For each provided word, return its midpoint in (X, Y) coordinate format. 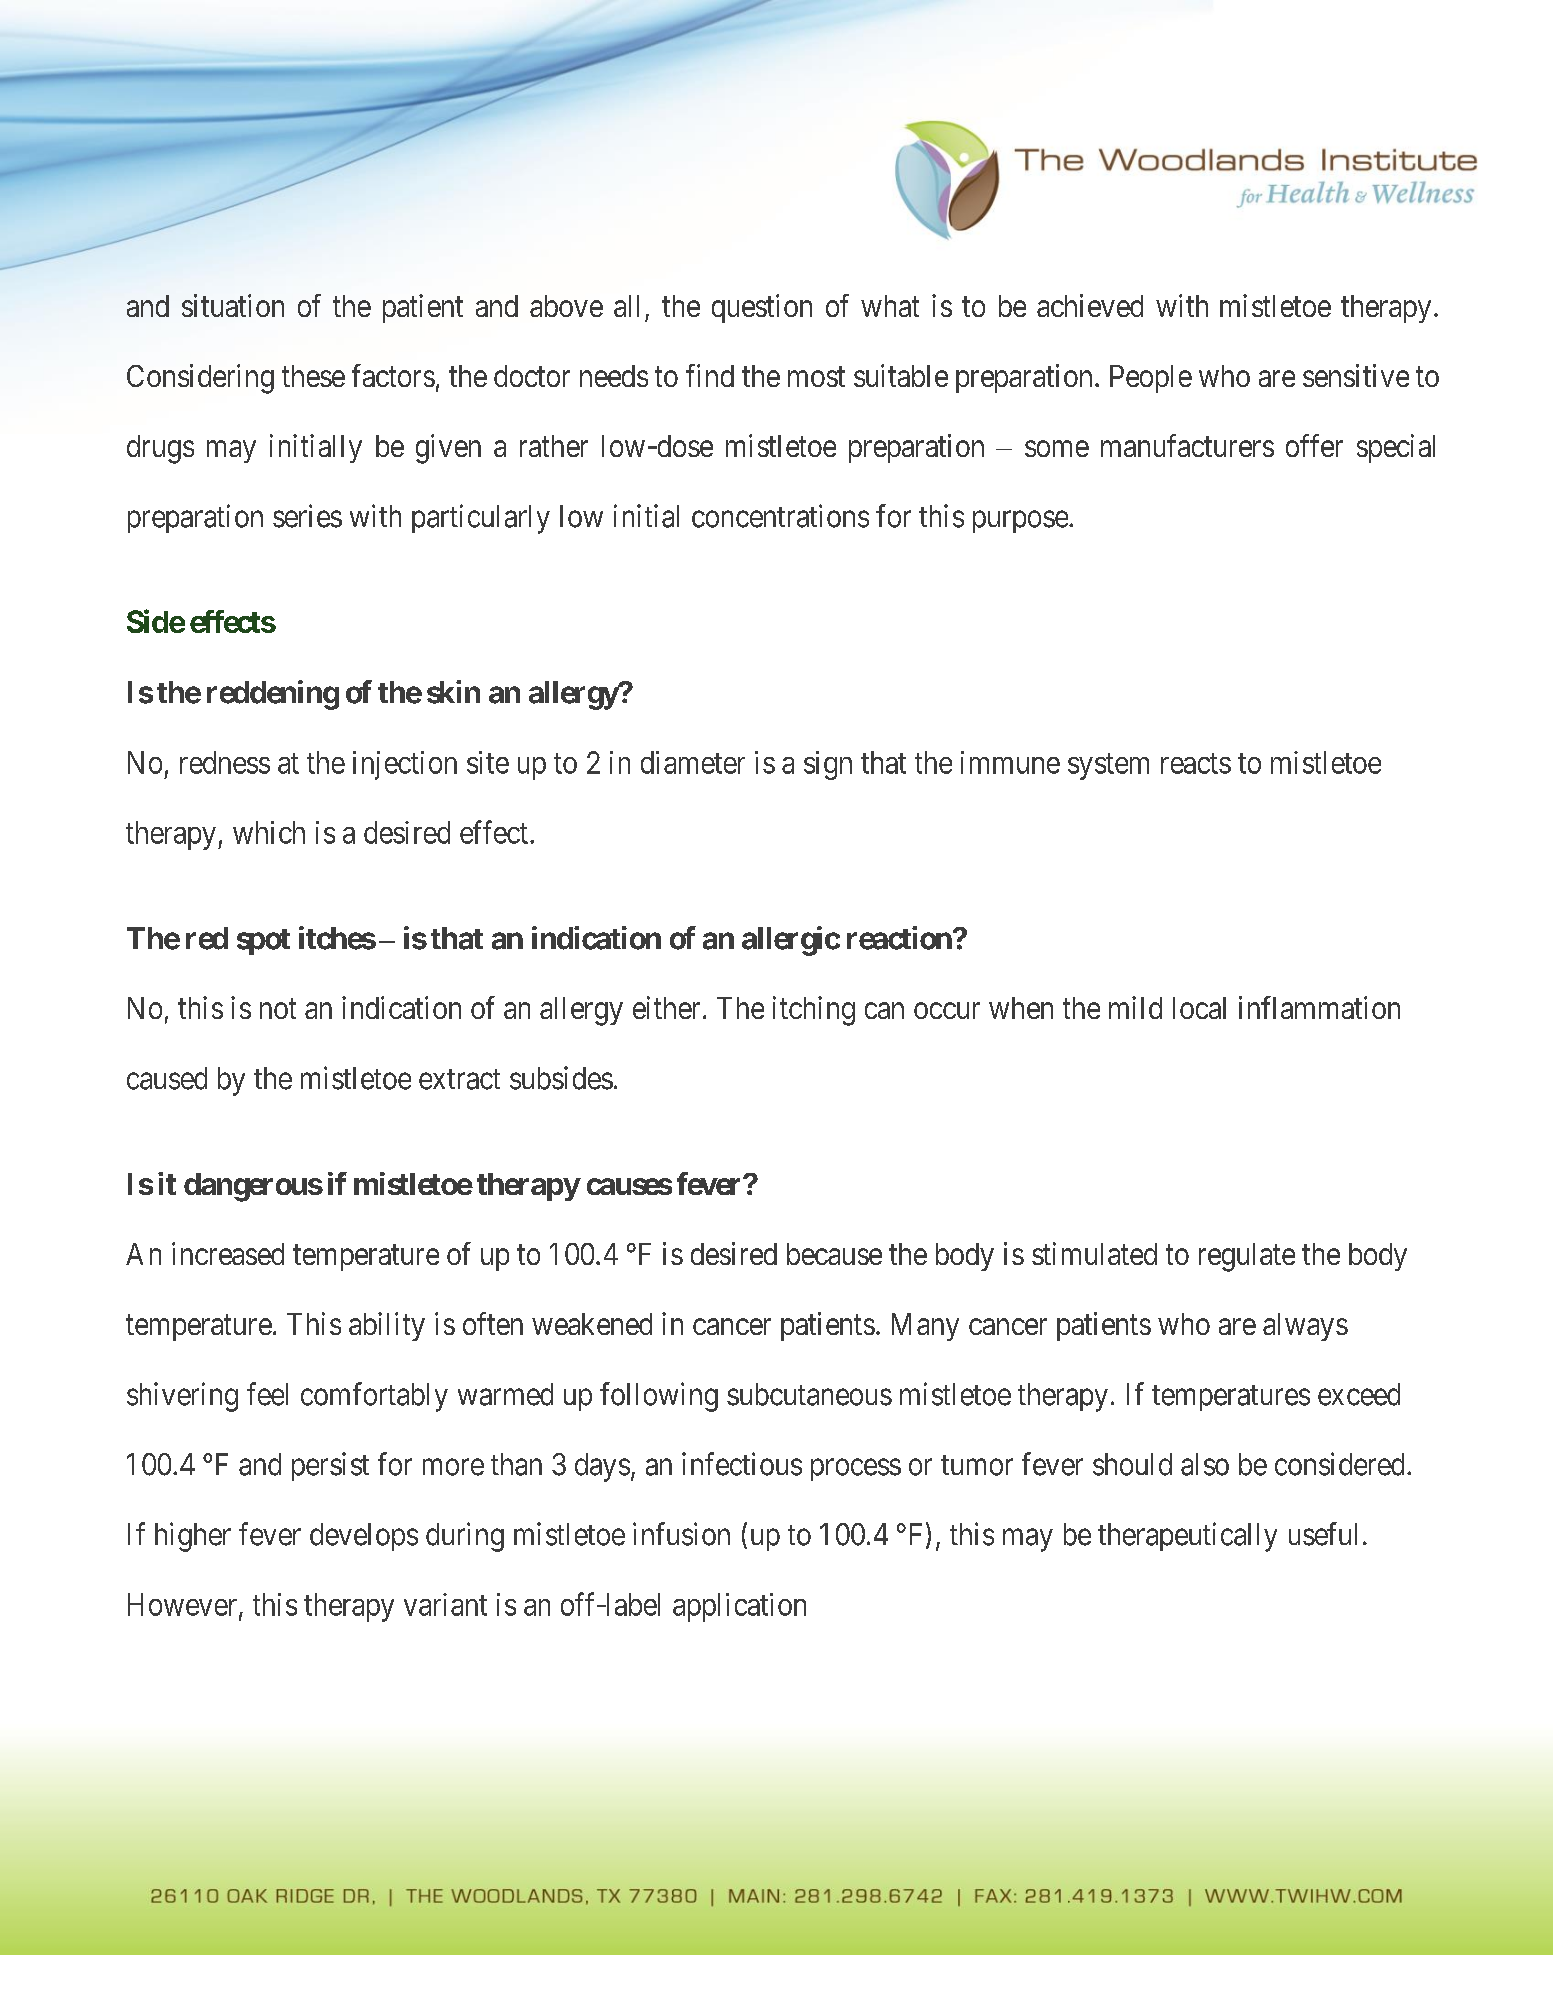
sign (828, 765)
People (1151, 379)
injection (405, 765)
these (313, 376)
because (834, 1254)
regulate (1247, 1257)
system (1108, 766)
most (816, 377)
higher (193, 1537)
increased (228, 1253)
